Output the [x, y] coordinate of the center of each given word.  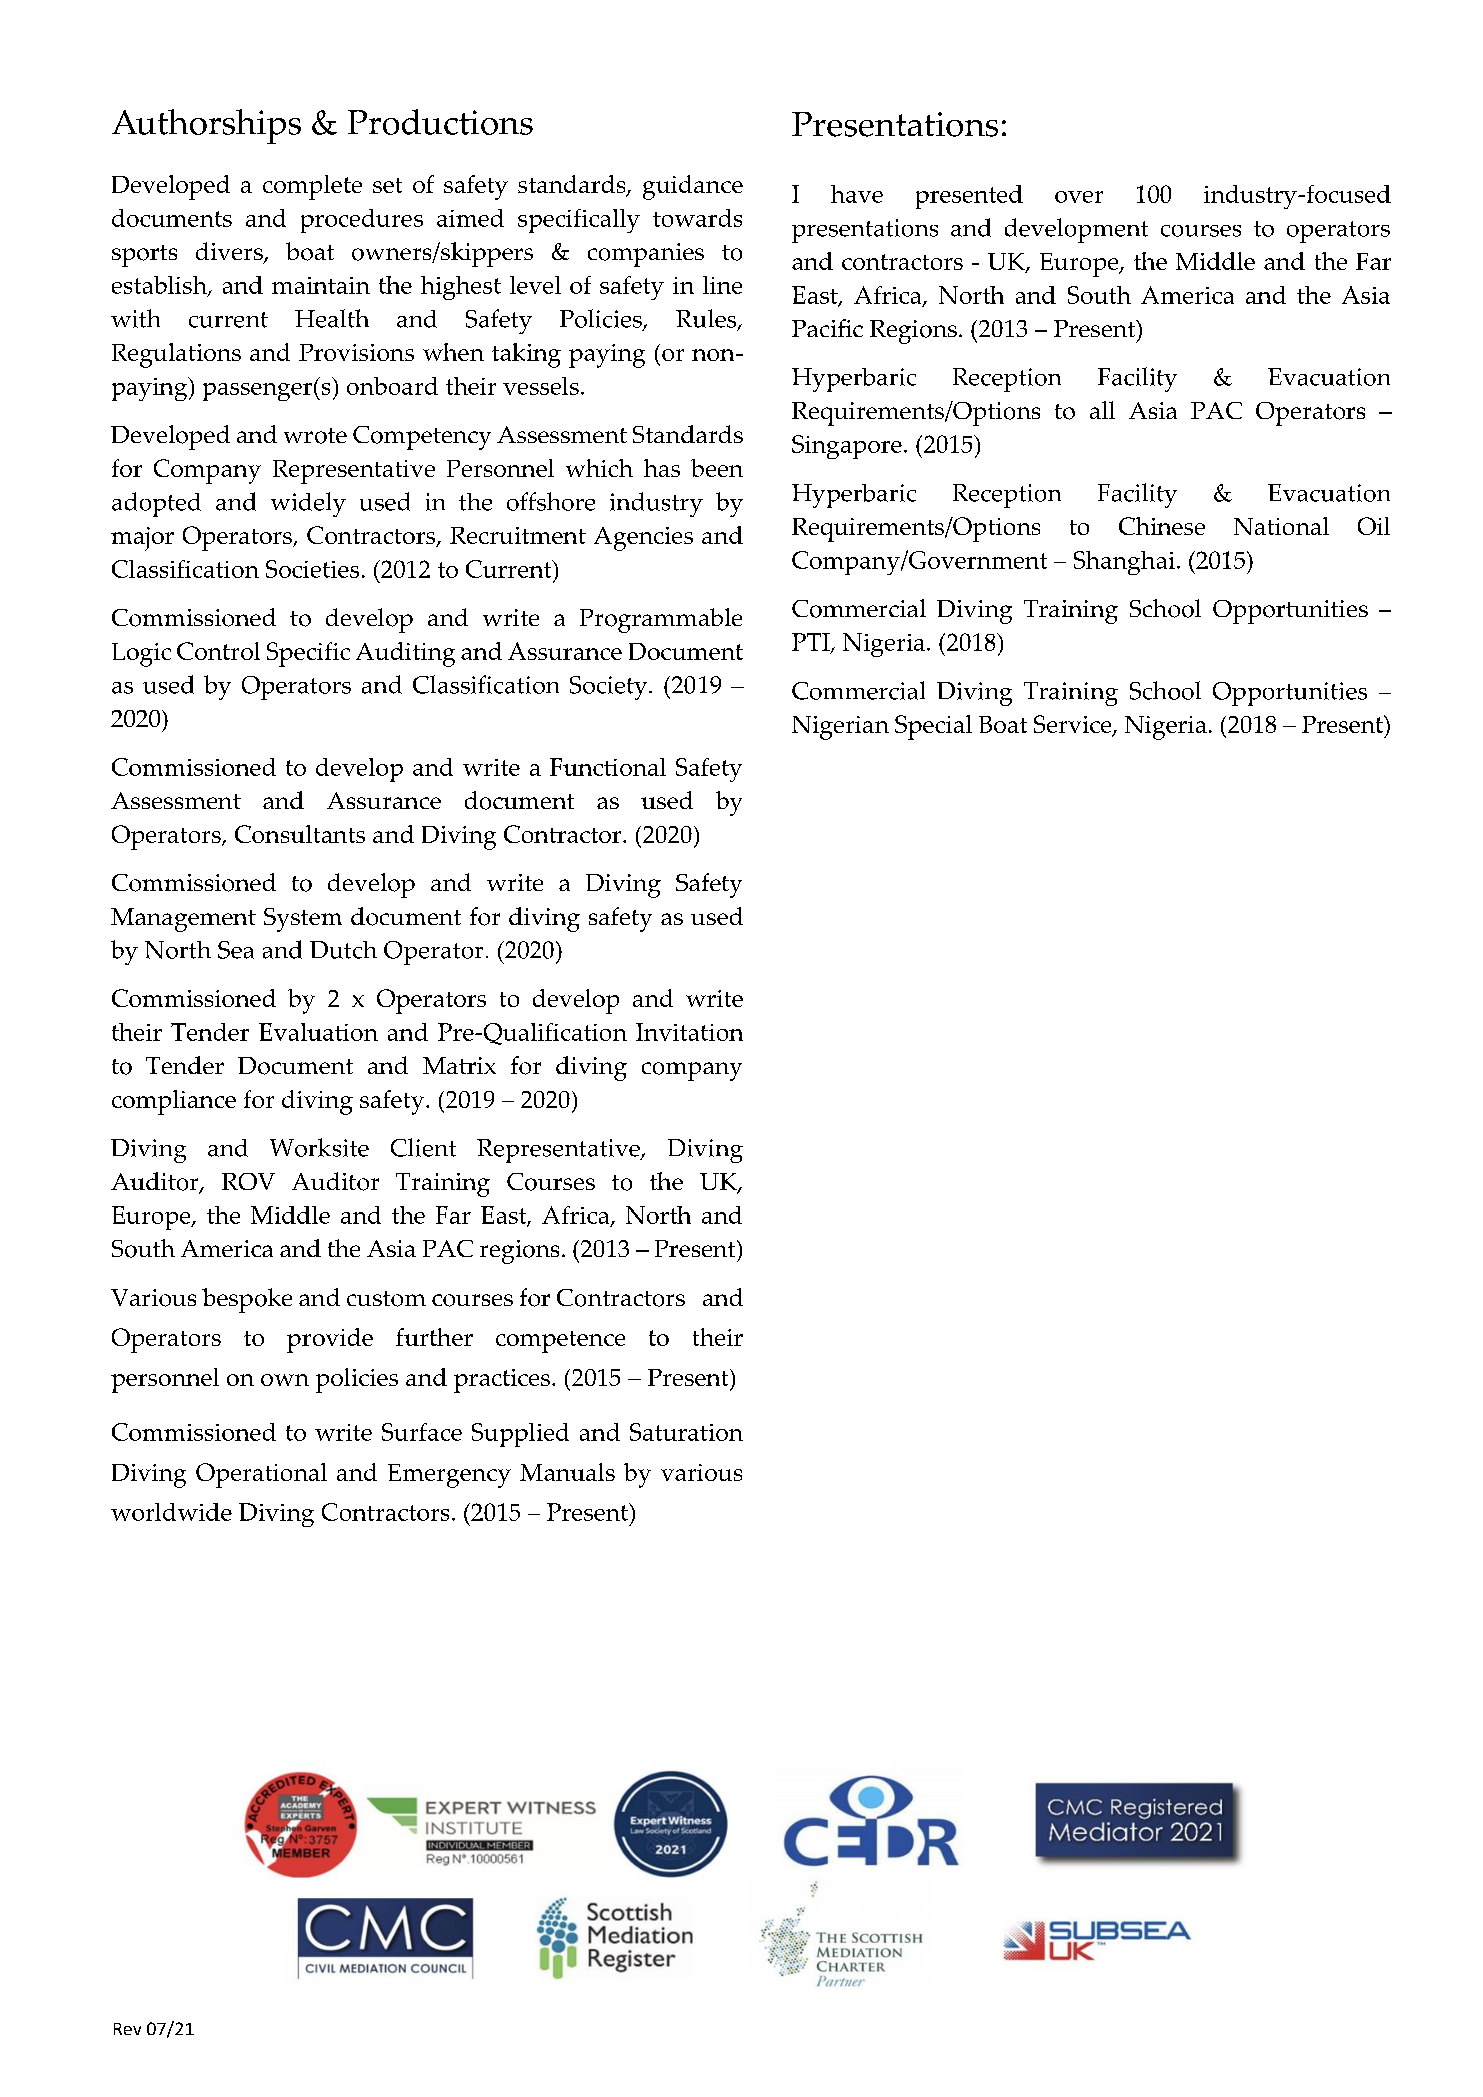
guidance [693, 187]
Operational [261, 1475]
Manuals [567, 1472]
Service [1074, 725]
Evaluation [318, 1032]
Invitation [689, 1032]
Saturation [686, 1432]
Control [218, 651]
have [857, 194]
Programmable [661, 620]
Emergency [449, 1476]
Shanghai [1124, 563]
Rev [127, 2029]
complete [312, 187]
